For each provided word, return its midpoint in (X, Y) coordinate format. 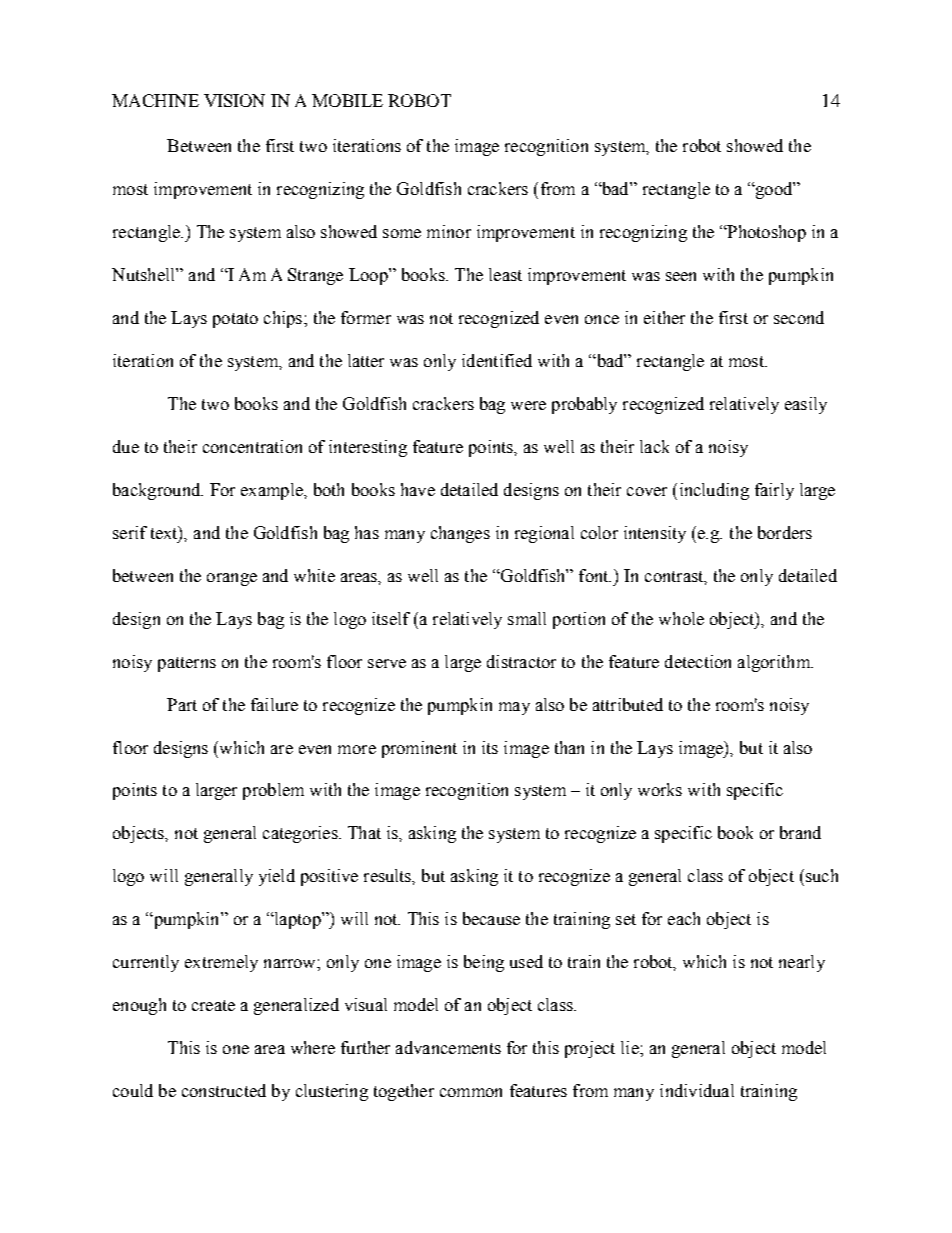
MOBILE (347, 100)
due (126, 446)
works (660, 789)
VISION (234, 100)
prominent (419, 749)
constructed (224, 1090)
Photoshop (765, 233)
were (528, 405)
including (714, 491)
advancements (448, 1047)
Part (182, 704)
